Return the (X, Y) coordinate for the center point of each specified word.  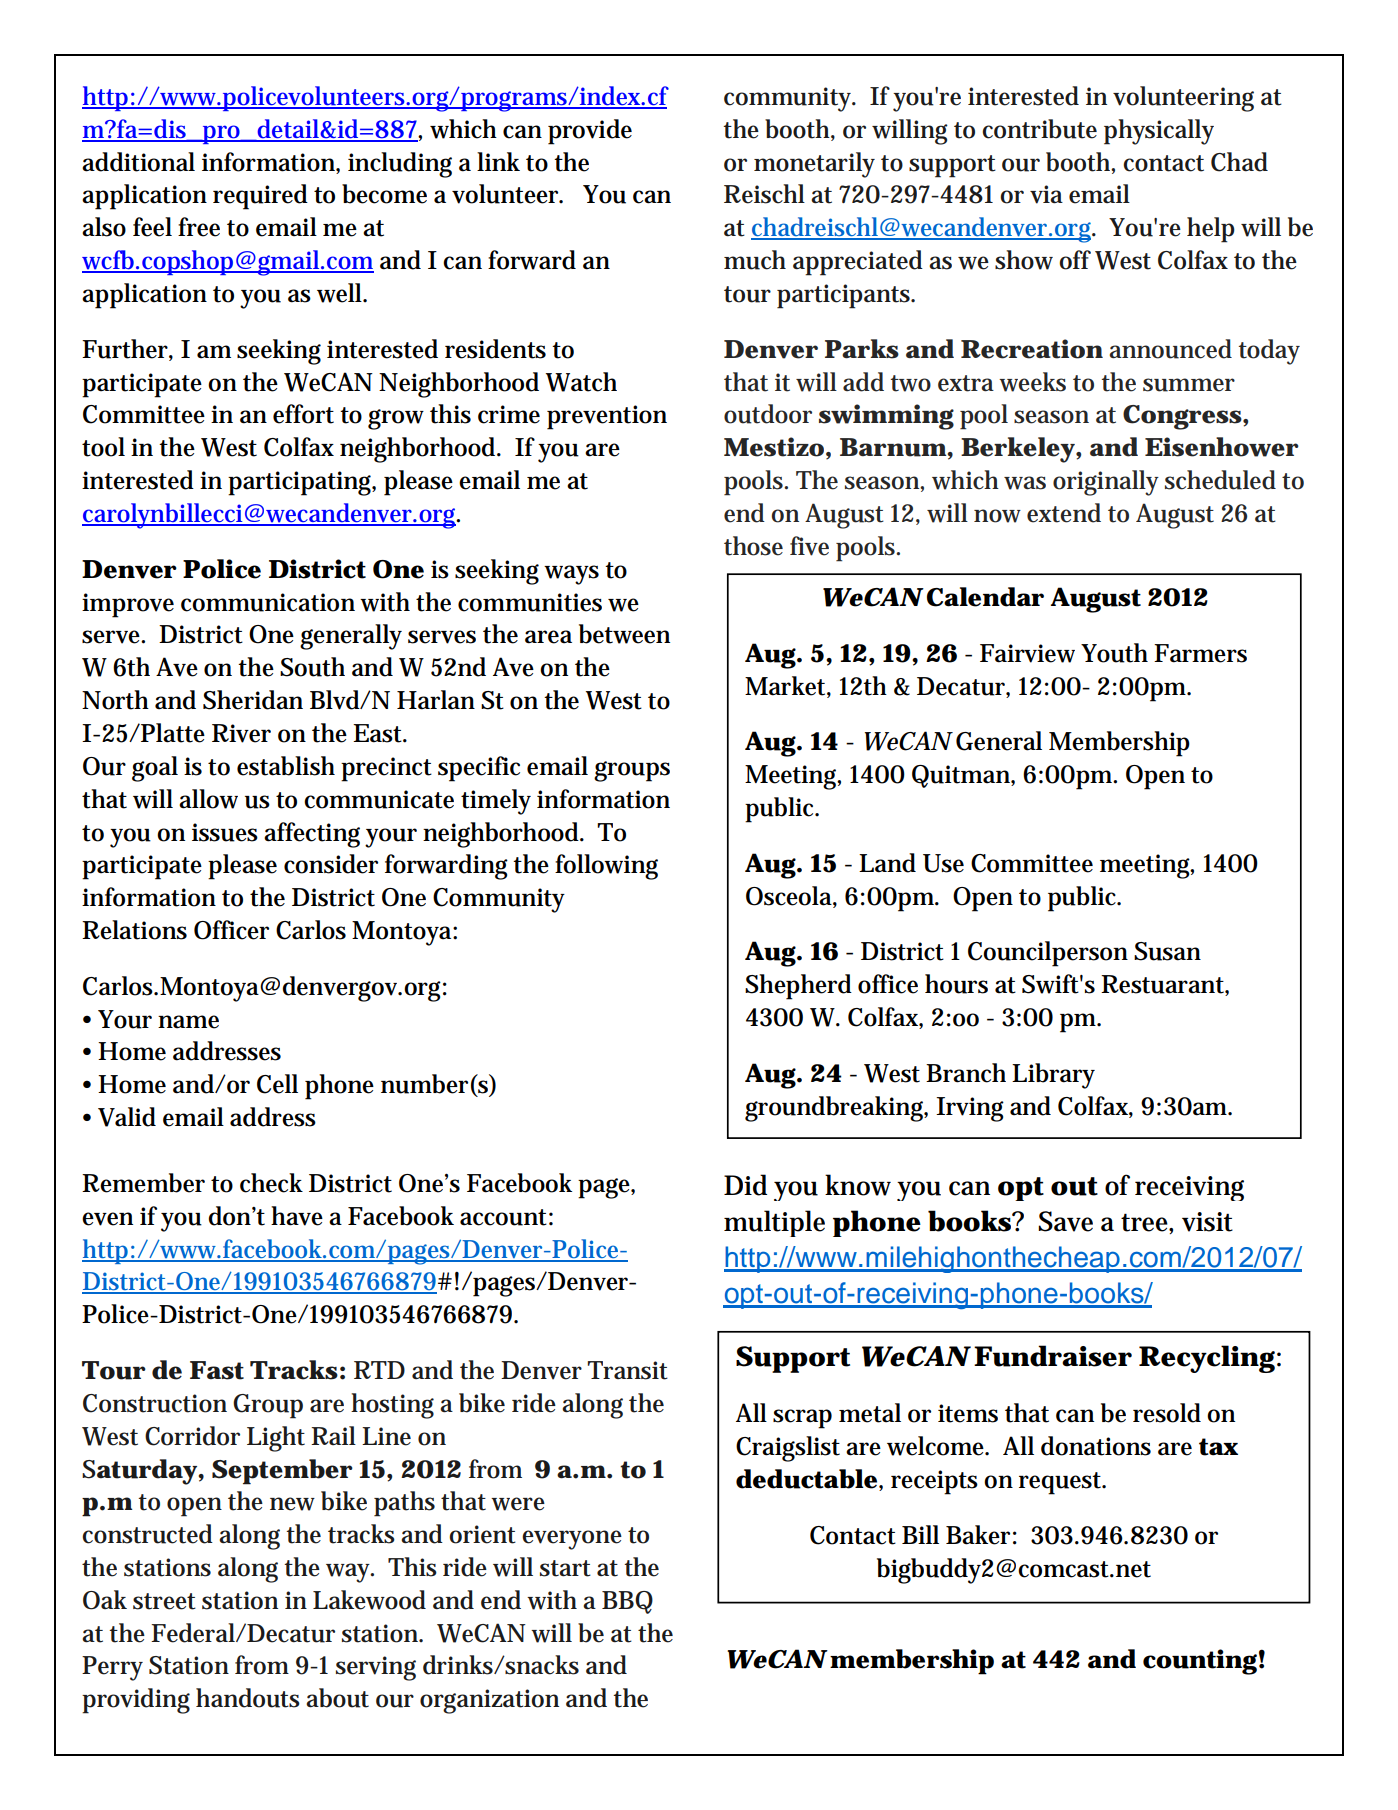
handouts (248, 1698)
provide (590, 132)
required (260, 197)
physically (1159, 132)
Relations (134, 930)
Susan (1167, 951)
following (606, 867)
